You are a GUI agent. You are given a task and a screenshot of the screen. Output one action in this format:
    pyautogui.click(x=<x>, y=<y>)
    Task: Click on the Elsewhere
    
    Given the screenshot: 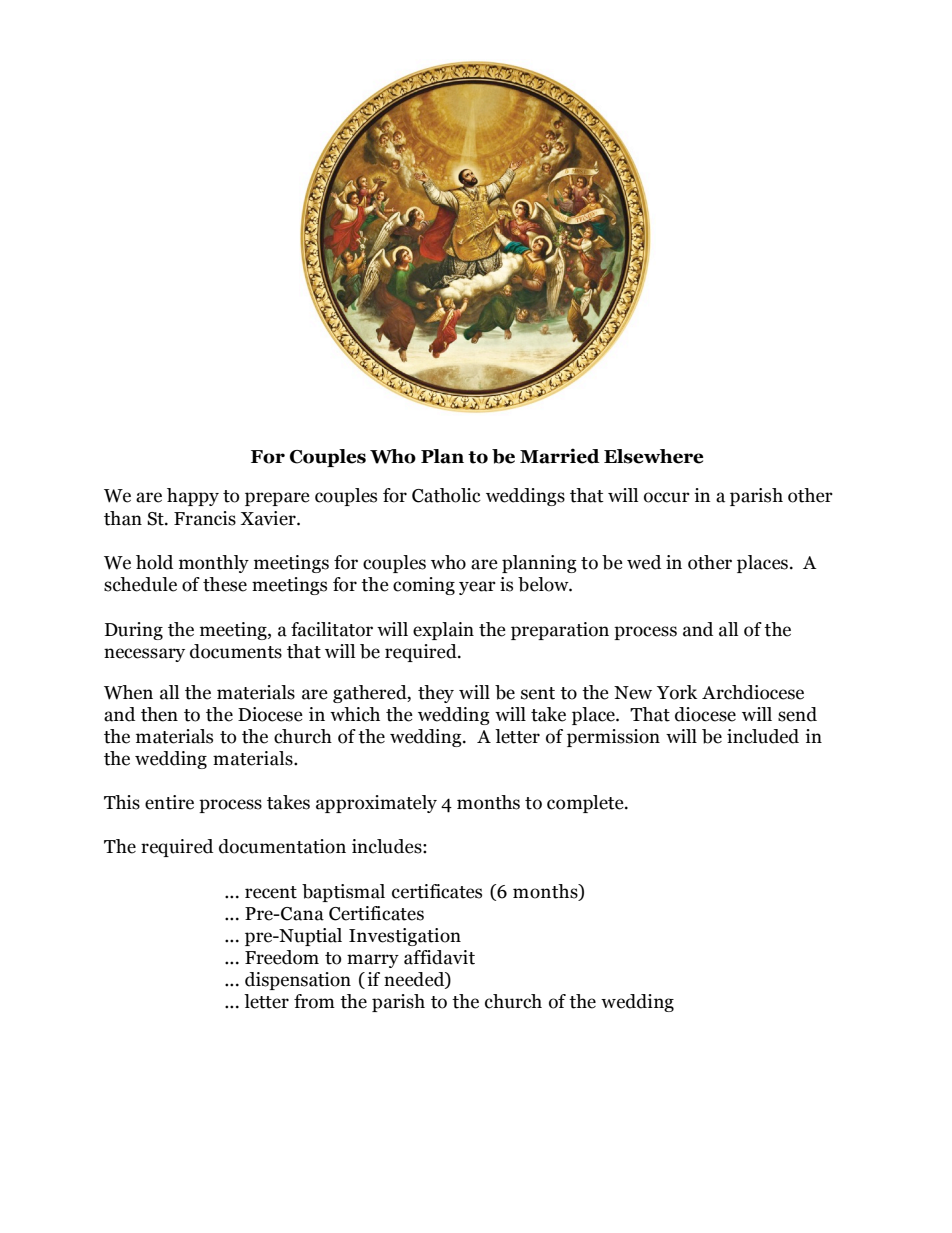 What is the action you would take?
    pyautogui.click(x=654, y=456)
